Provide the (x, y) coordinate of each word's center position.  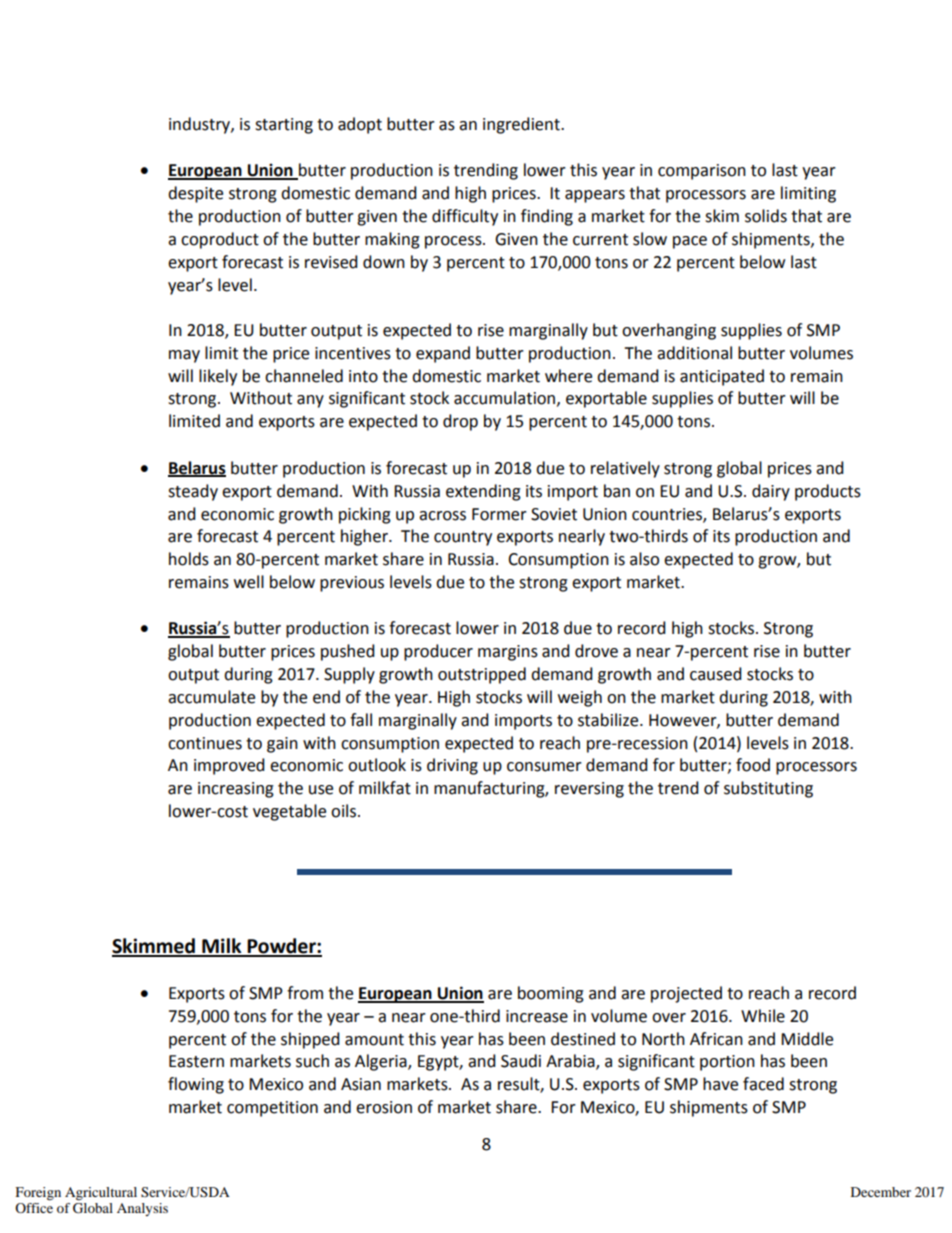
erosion (384, 1107)
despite (195, 194)
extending (483, 492)
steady (193, 492)
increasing (236, 790)
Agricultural (101, 1194)
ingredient (522, 125)
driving (452, 766)
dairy (771, 492)
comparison (702, 172)
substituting (768, 789)
